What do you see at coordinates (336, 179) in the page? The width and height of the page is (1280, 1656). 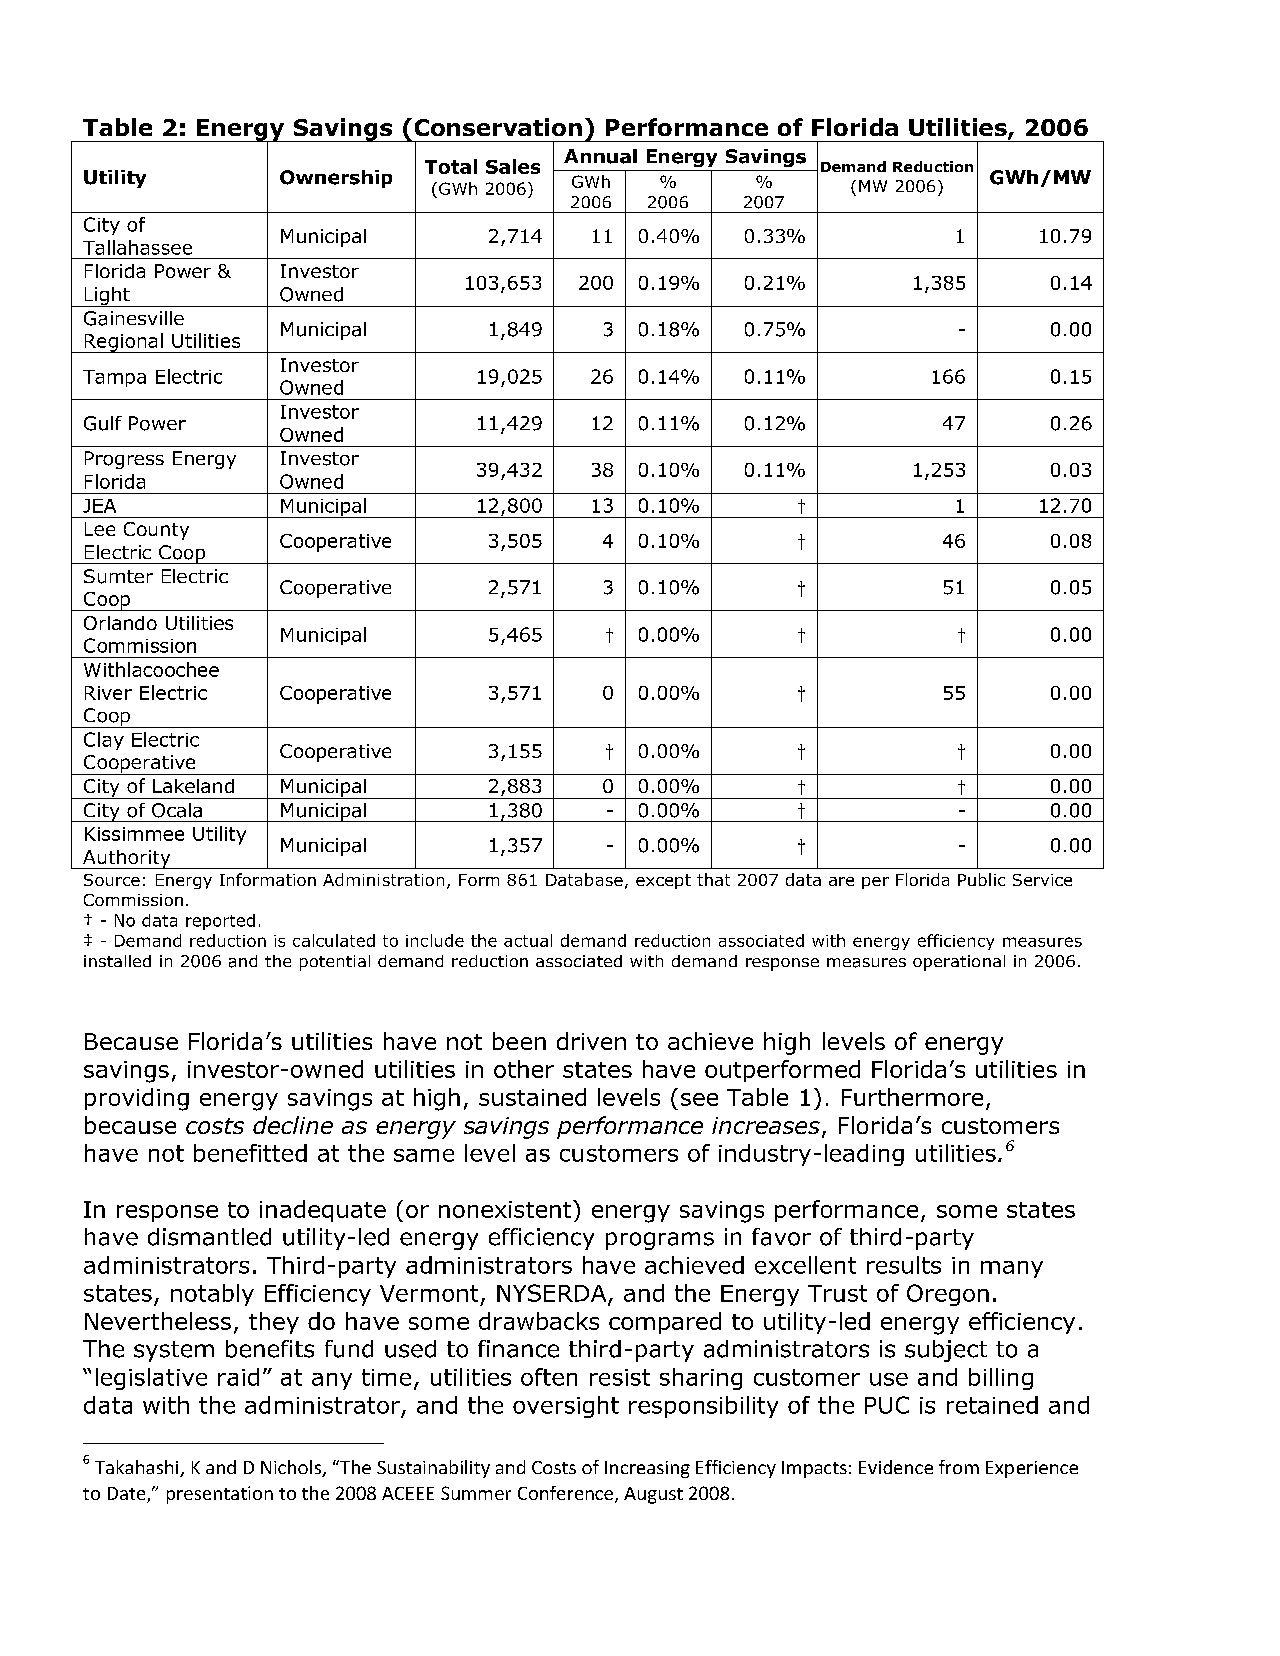 I see `Ownership` at bounding box center [336, 179].
